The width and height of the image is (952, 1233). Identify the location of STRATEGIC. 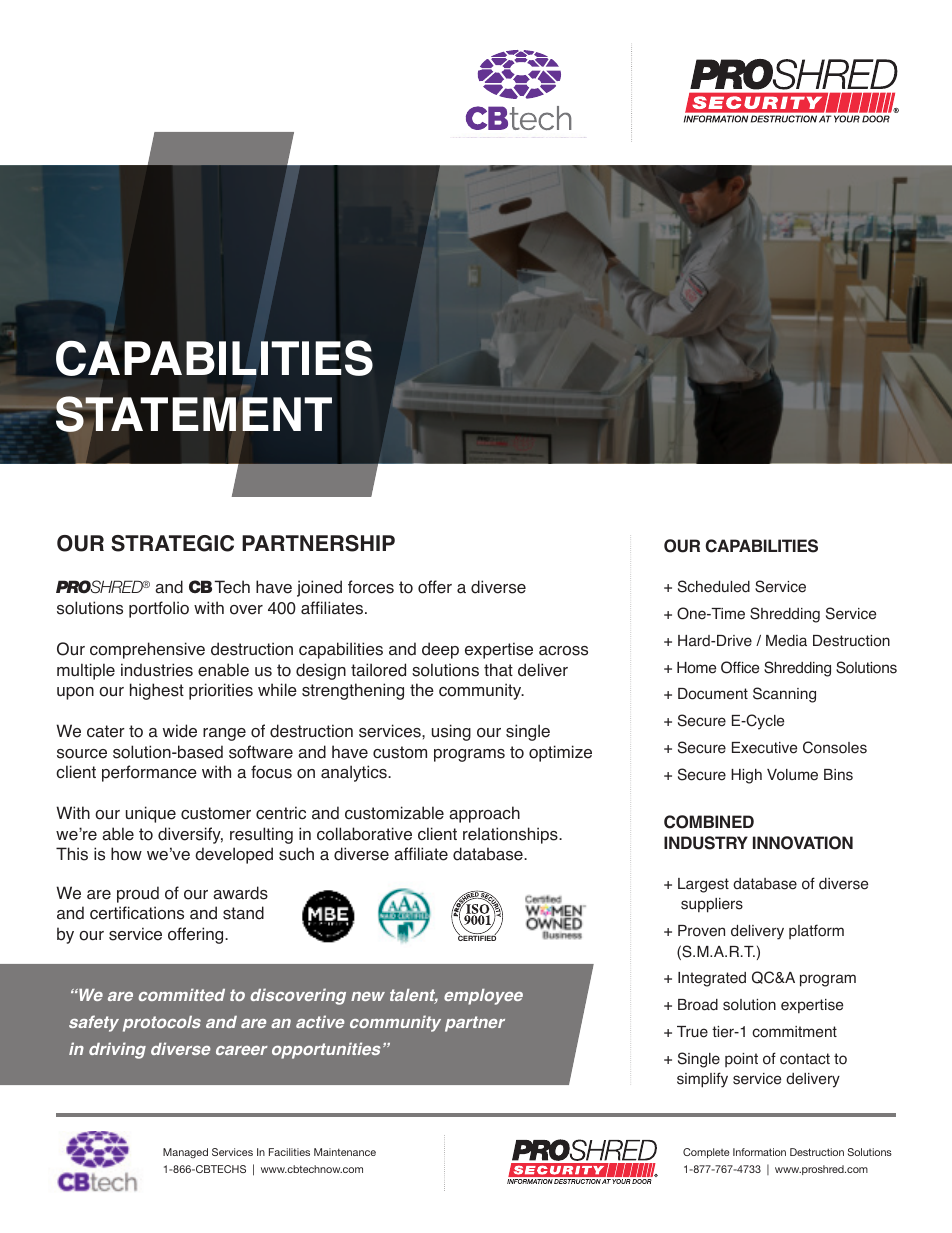
(172, 543).
